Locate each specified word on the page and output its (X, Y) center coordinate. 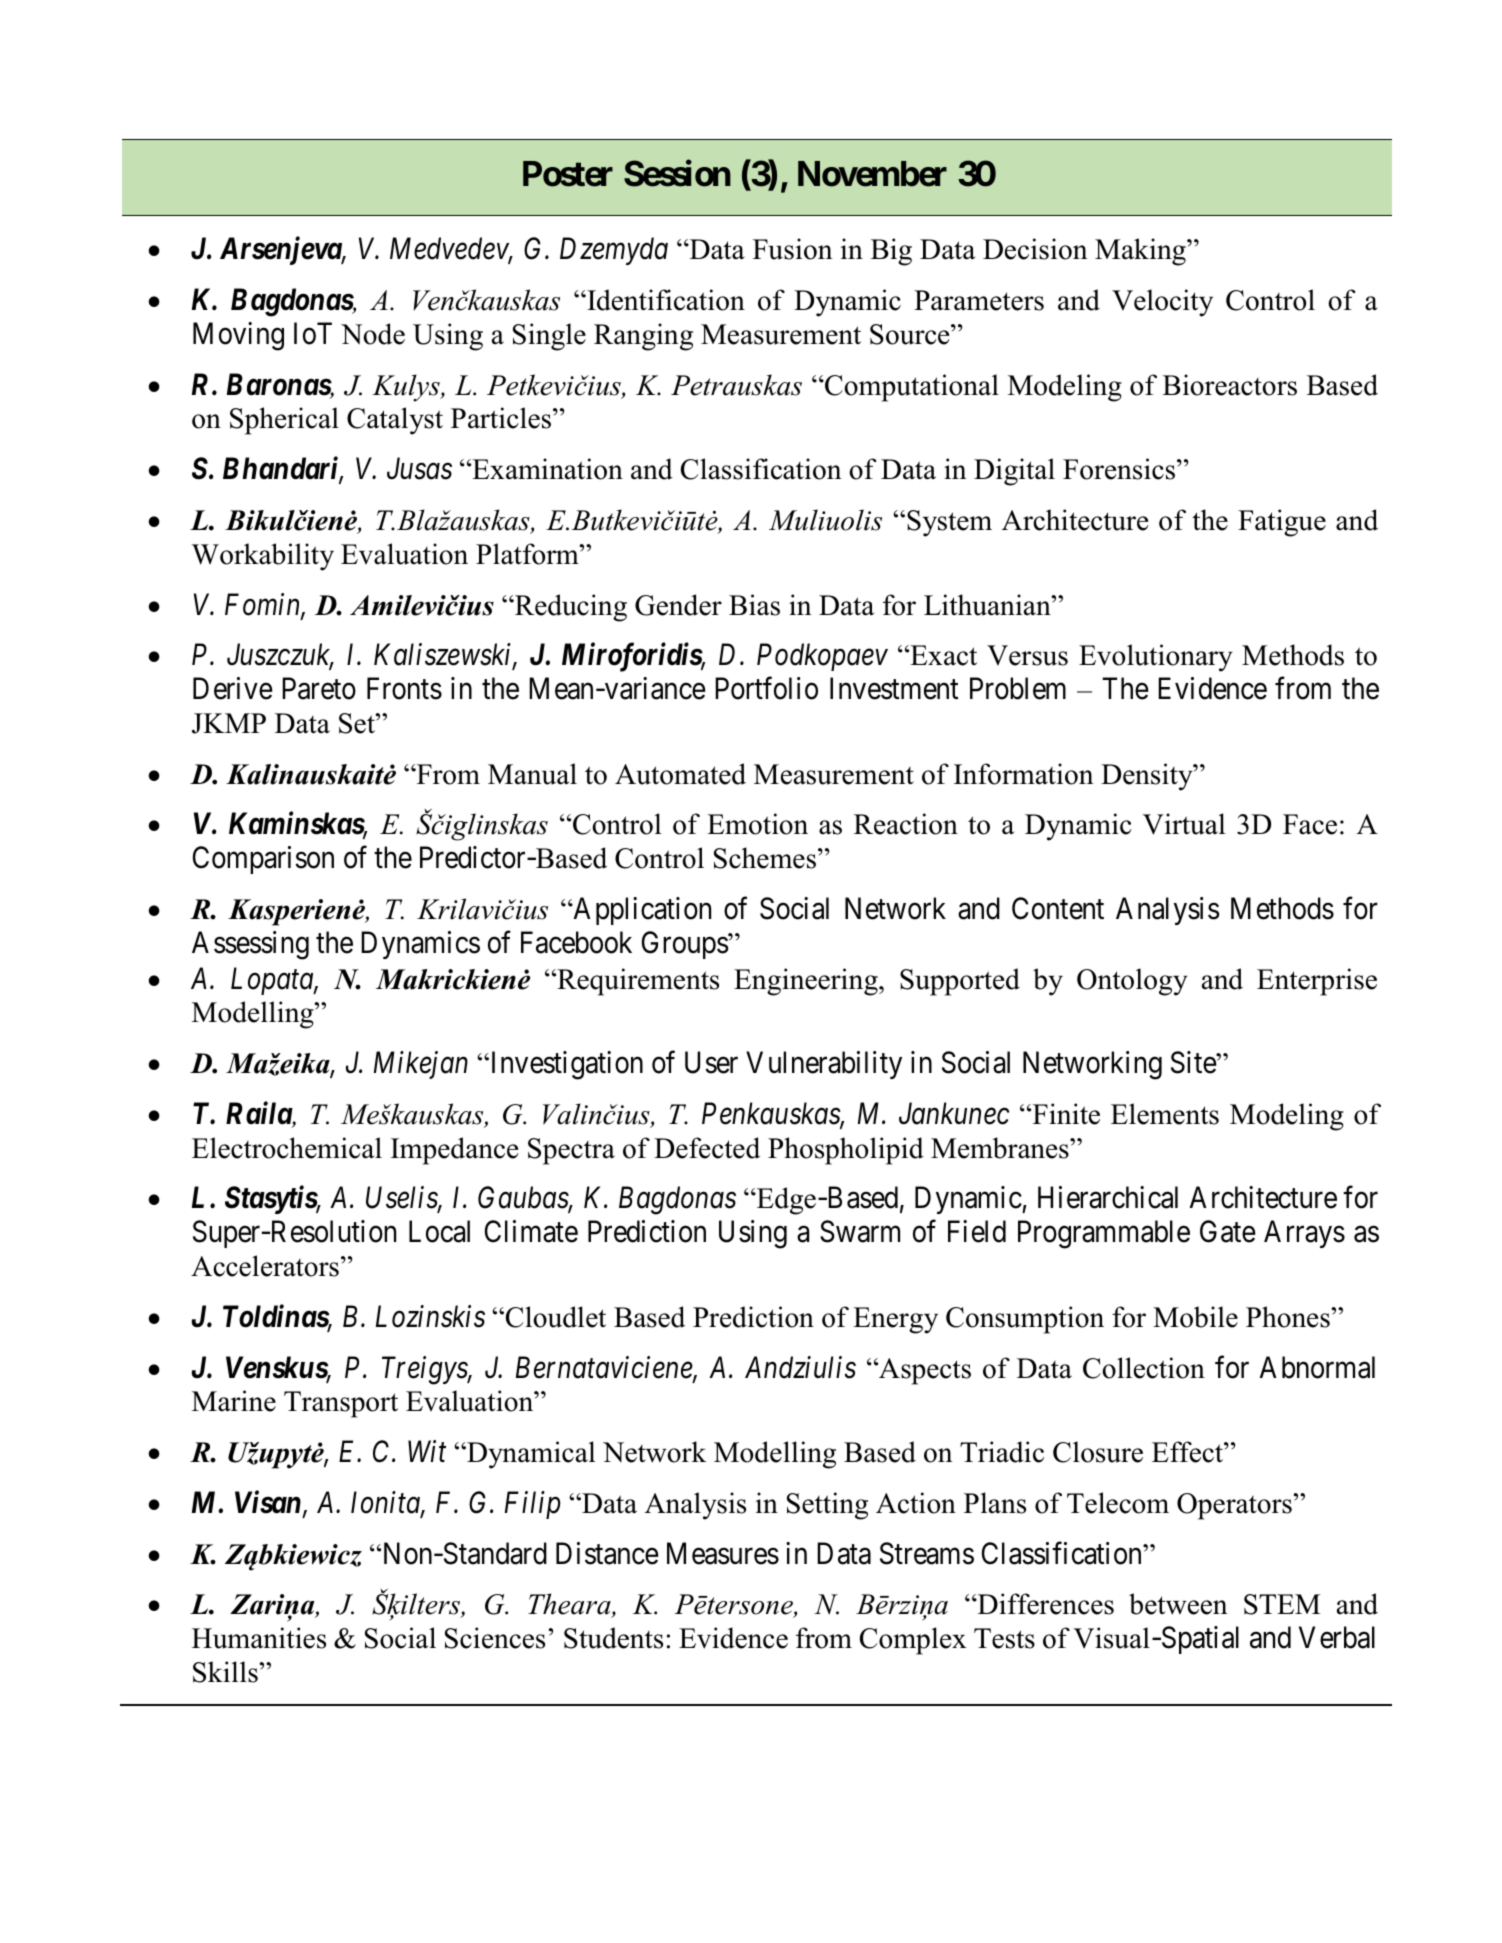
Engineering (807, 982)
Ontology (1132, 982)
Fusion (792, 249)
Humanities (259, 1638)
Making (1141, 252)
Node (373, 334)
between (1178, 1604)
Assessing (250, 945)
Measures (723, 1553)
